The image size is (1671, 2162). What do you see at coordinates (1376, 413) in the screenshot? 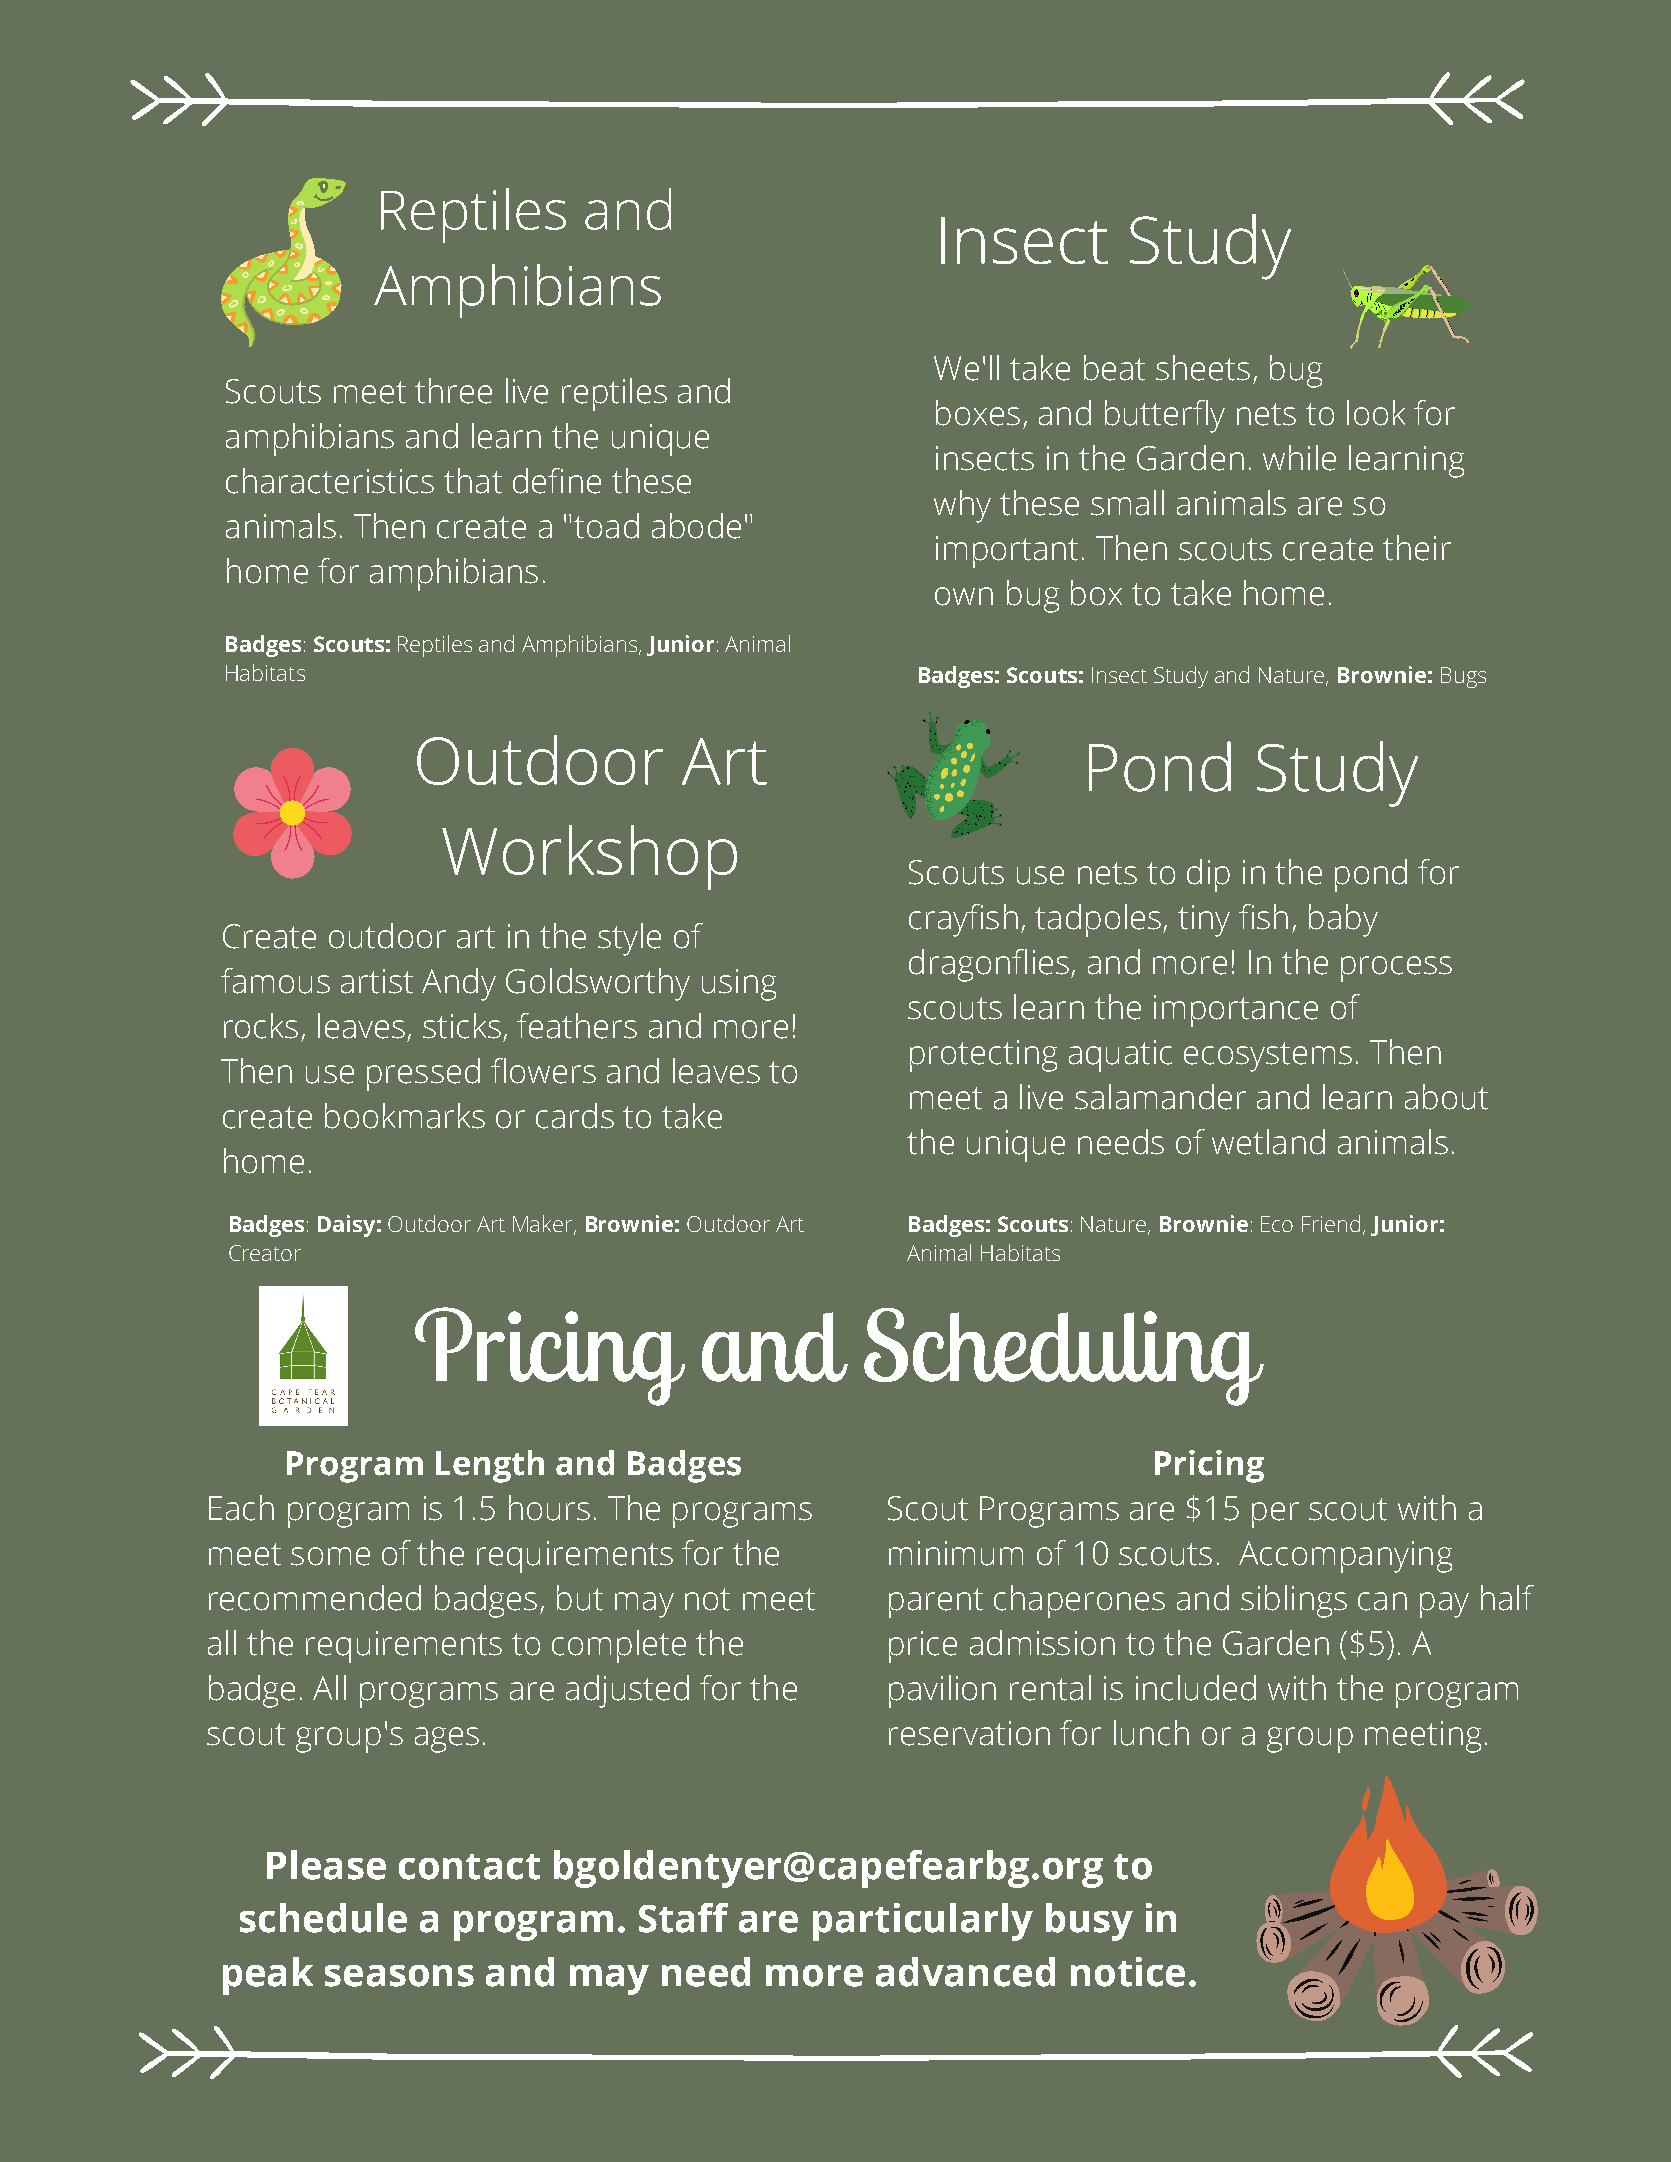
I see `look` at bounding box center [1376, 413].
